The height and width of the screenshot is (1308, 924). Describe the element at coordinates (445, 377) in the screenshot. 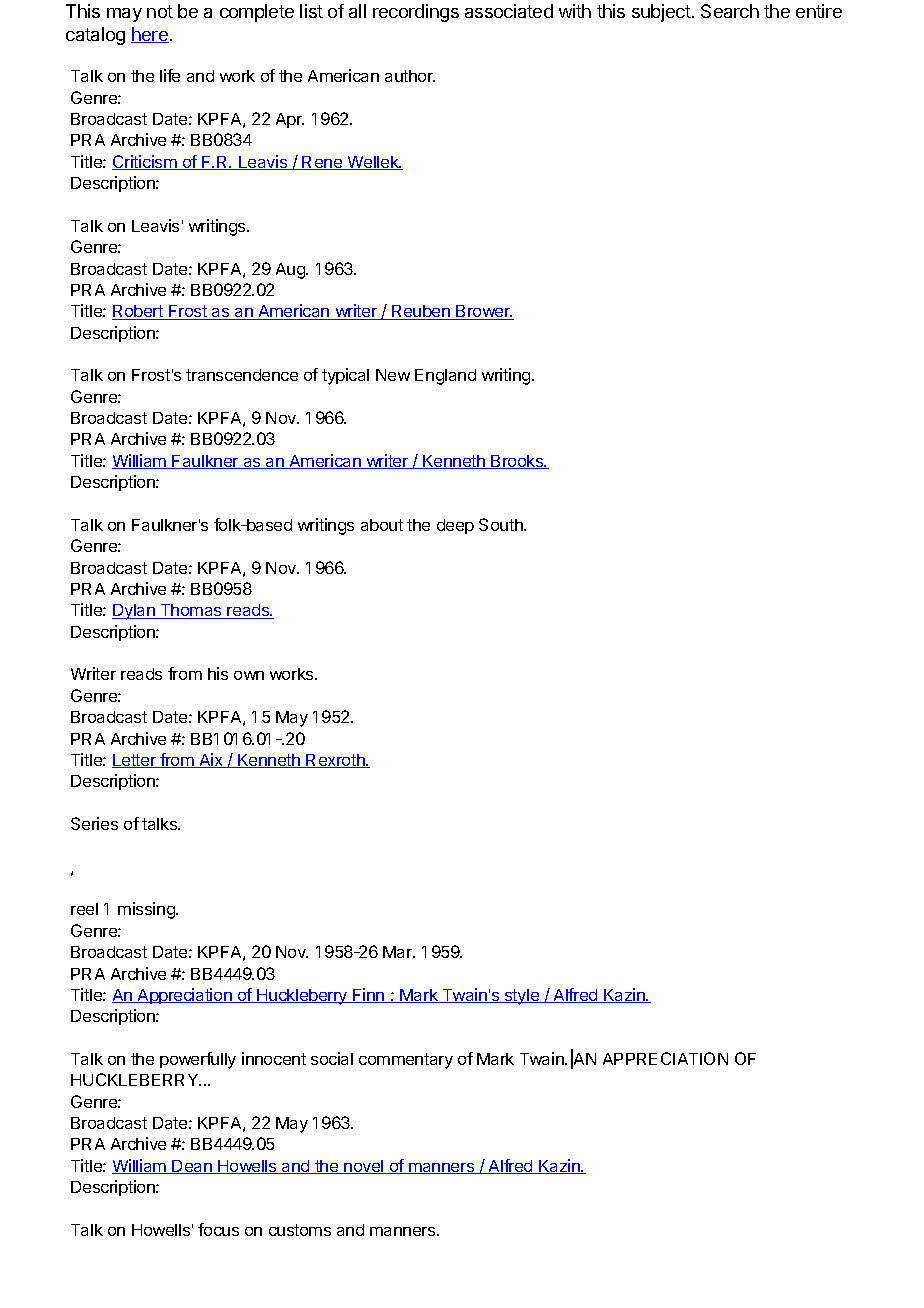

I see `England` at that location.
